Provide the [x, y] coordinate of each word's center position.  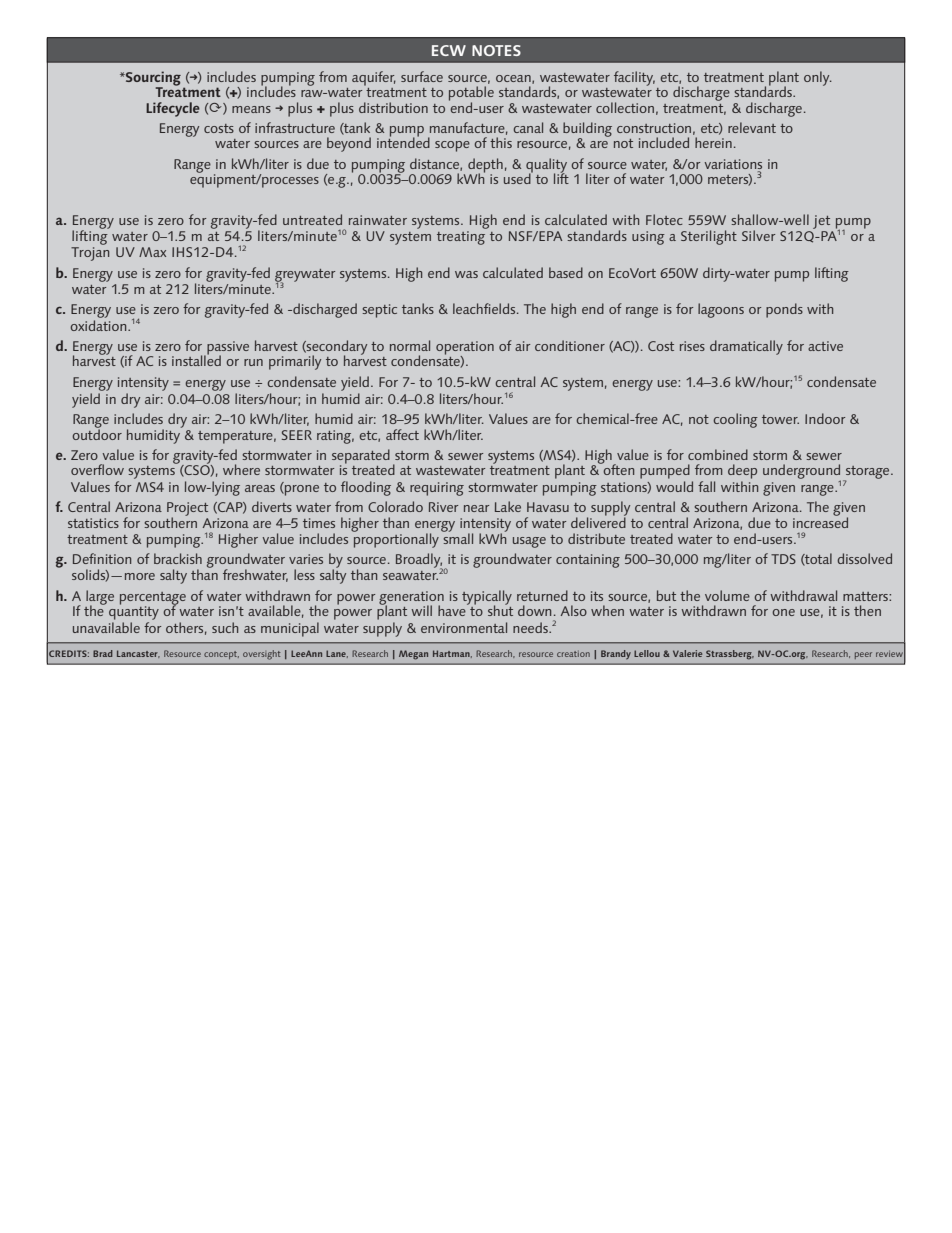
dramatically [746, 347]
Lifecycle [173, 109]
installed [196, 359]
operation [465, 349]
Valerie [687, 653]
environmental [464, 627]
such [225, 627]
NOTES [496, 50]
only [818, 78]
